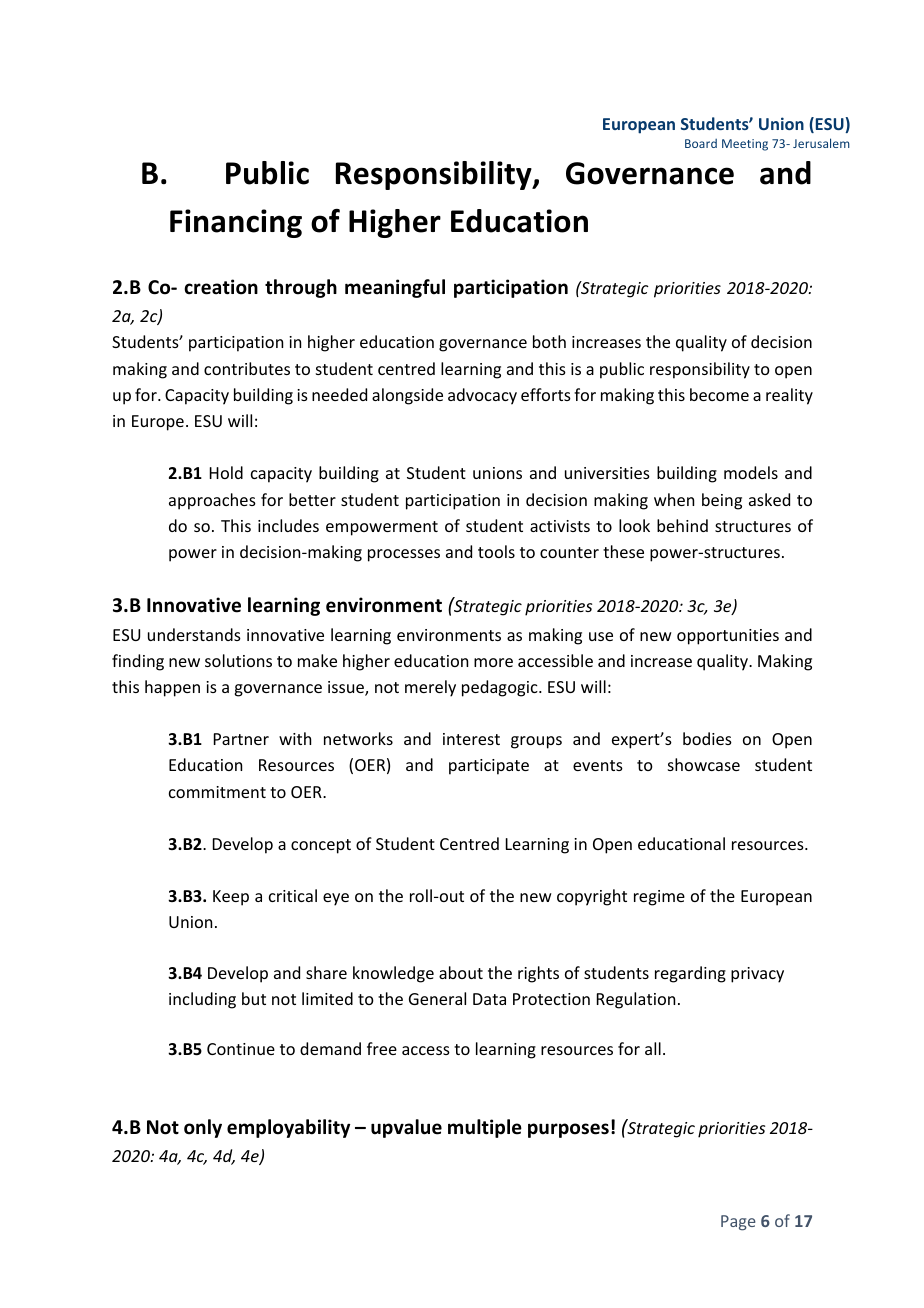 This screenshot has height=1308, width=924. I want to click on merely, so click(430, 688).
